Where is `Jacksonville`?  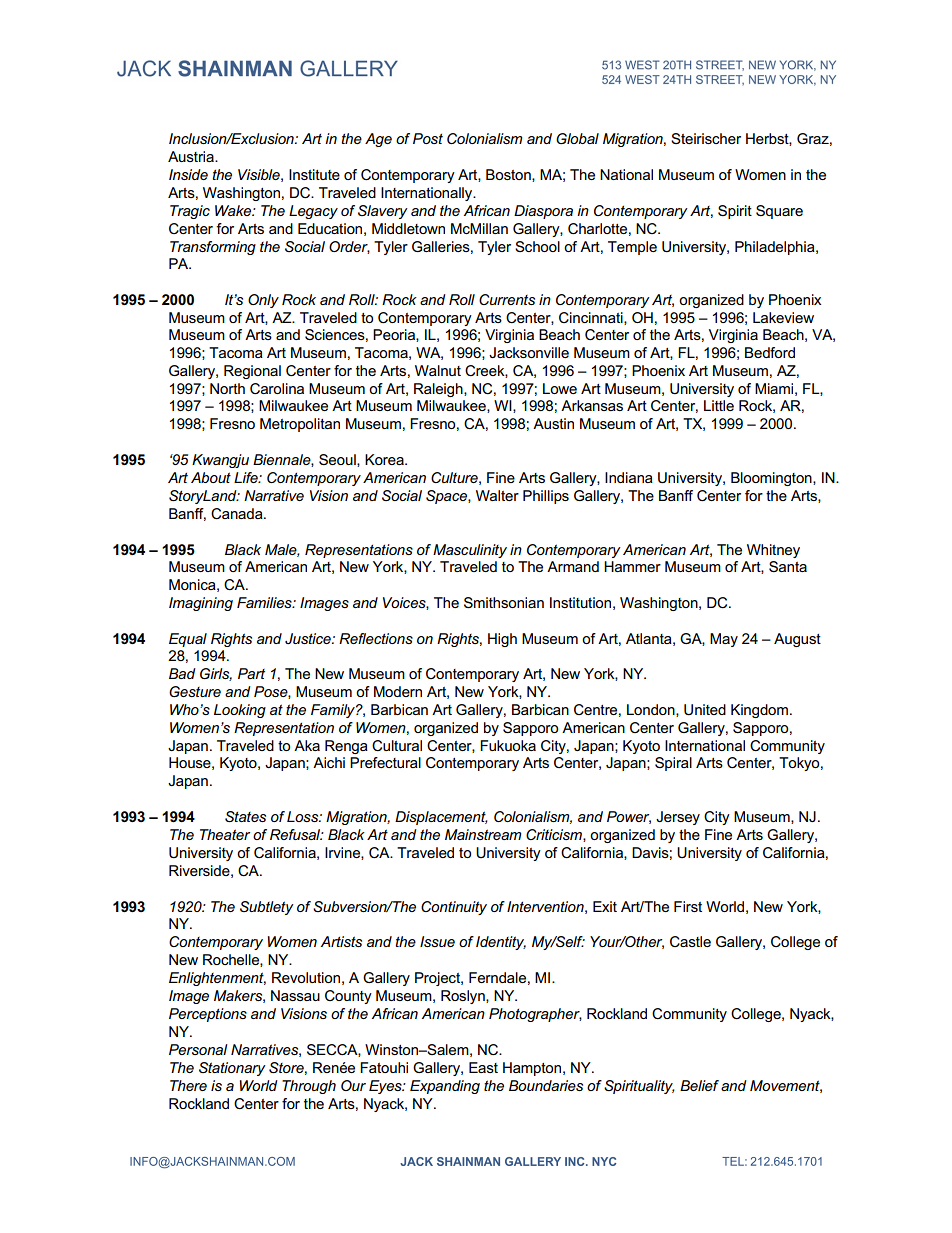 Jacksonville is located at coordinates (529, 352).
